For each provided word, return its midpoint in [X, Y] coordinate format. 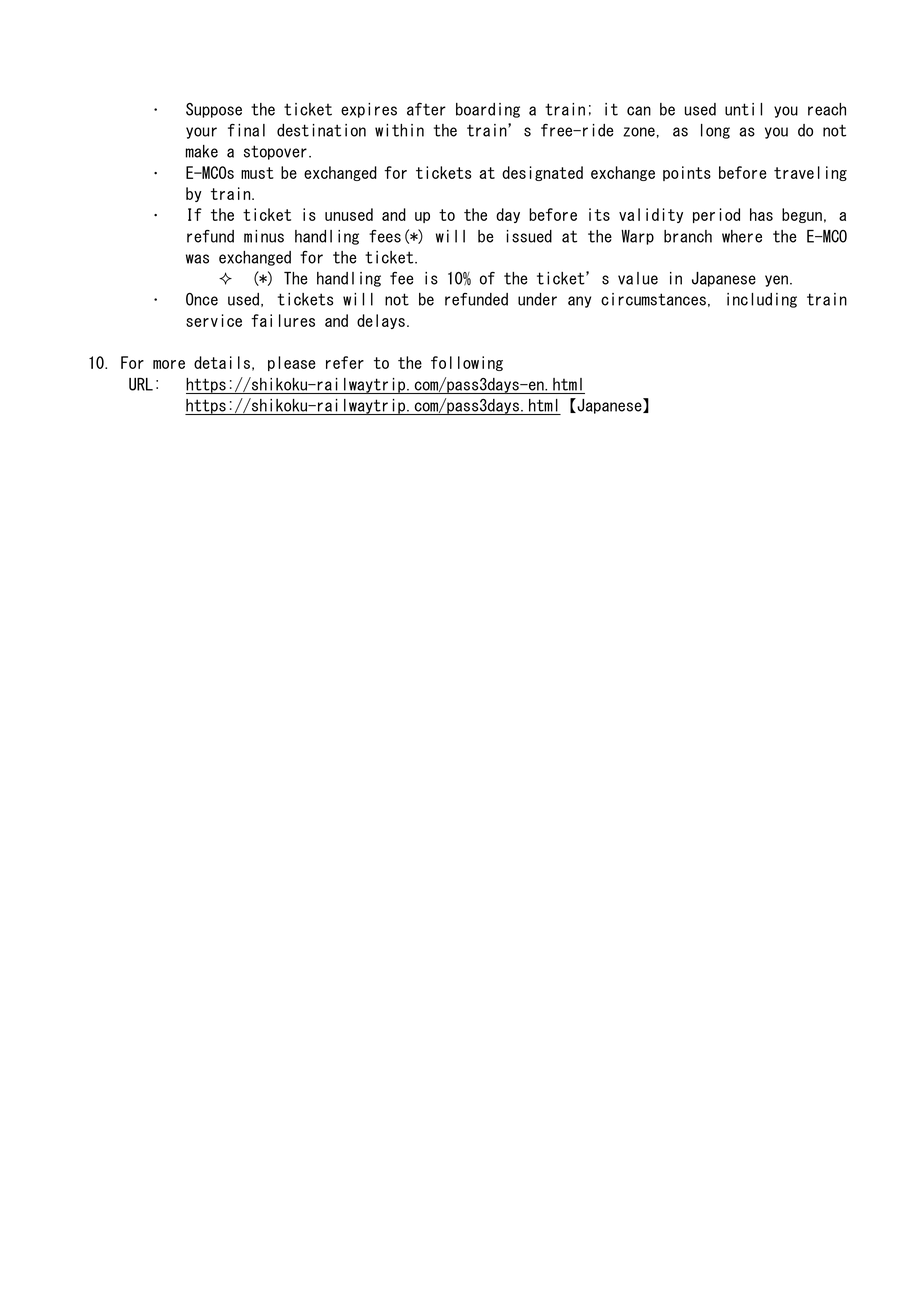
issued [529, 236]
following [467, 363]
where [742, 236]
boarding [488, 110]
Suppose [214, 110]
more [169, 364]
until [743, 109]
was [197, 259]
